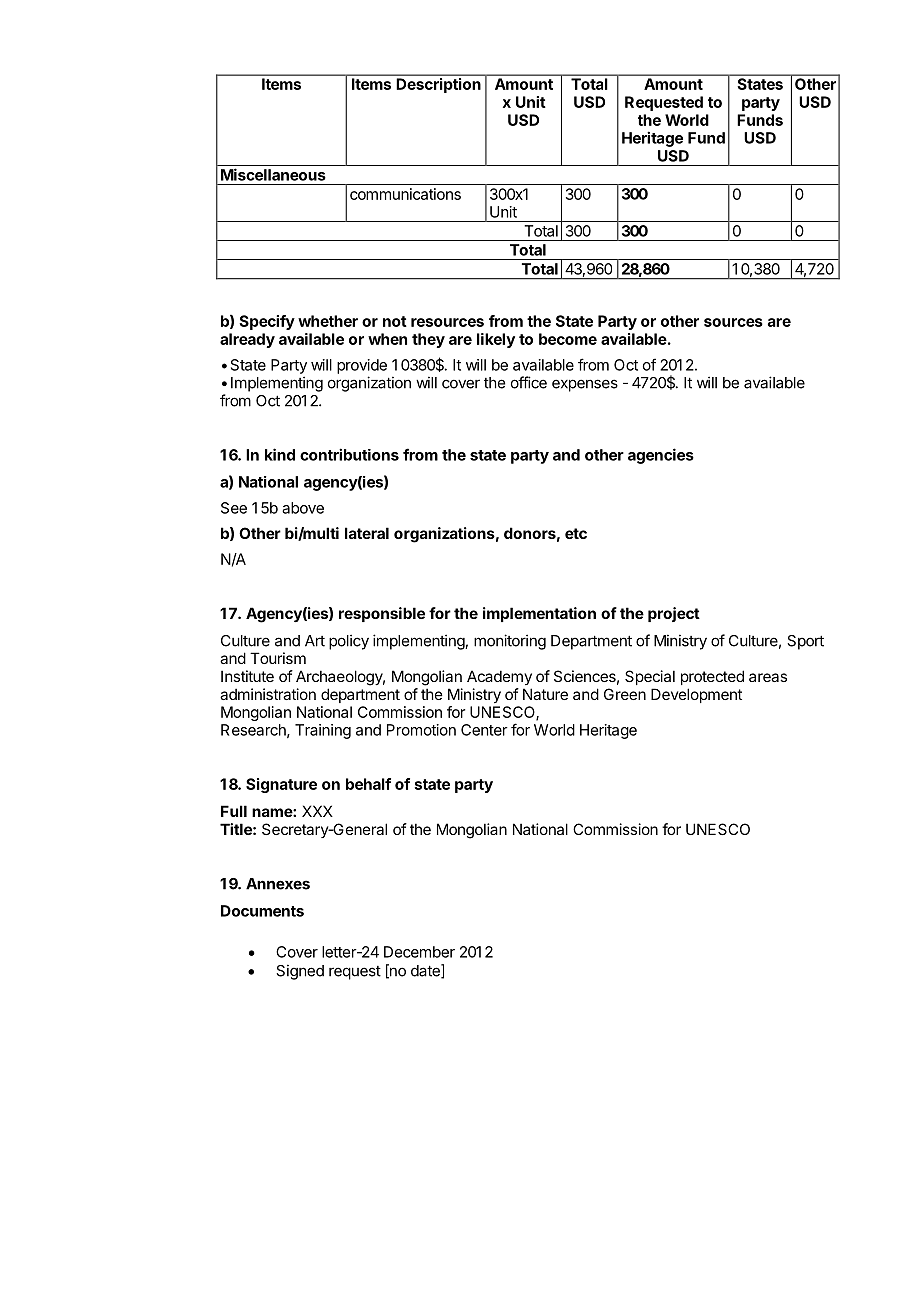 This screenshot has height=1308, width=924. Describe the element at coordinates (499, 677) in the screenshot. I see `Academy` at that location.
